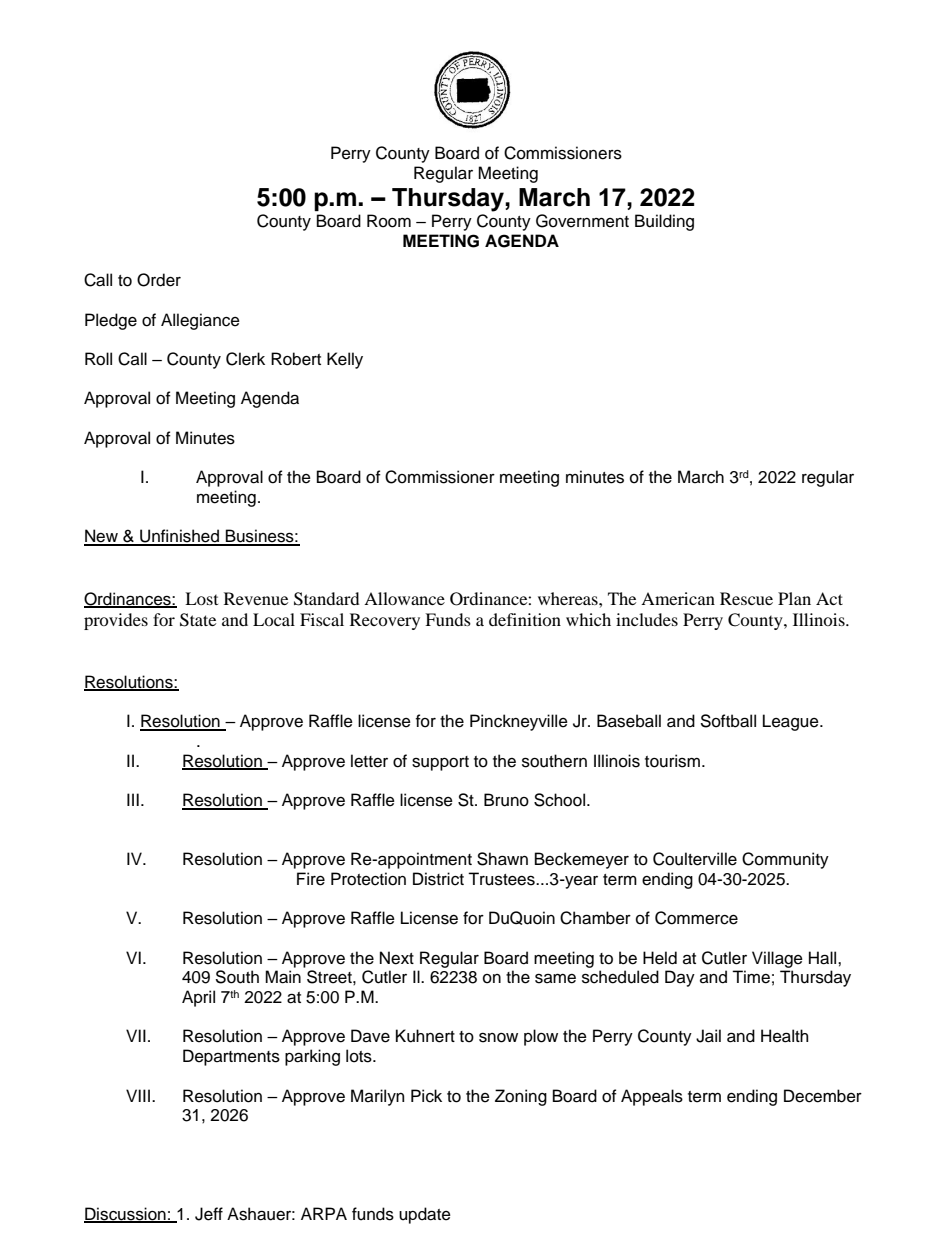  What do you see at coordinates (746, 598) in the page?
I see `Rescue` at bounding box center [746, 598].
